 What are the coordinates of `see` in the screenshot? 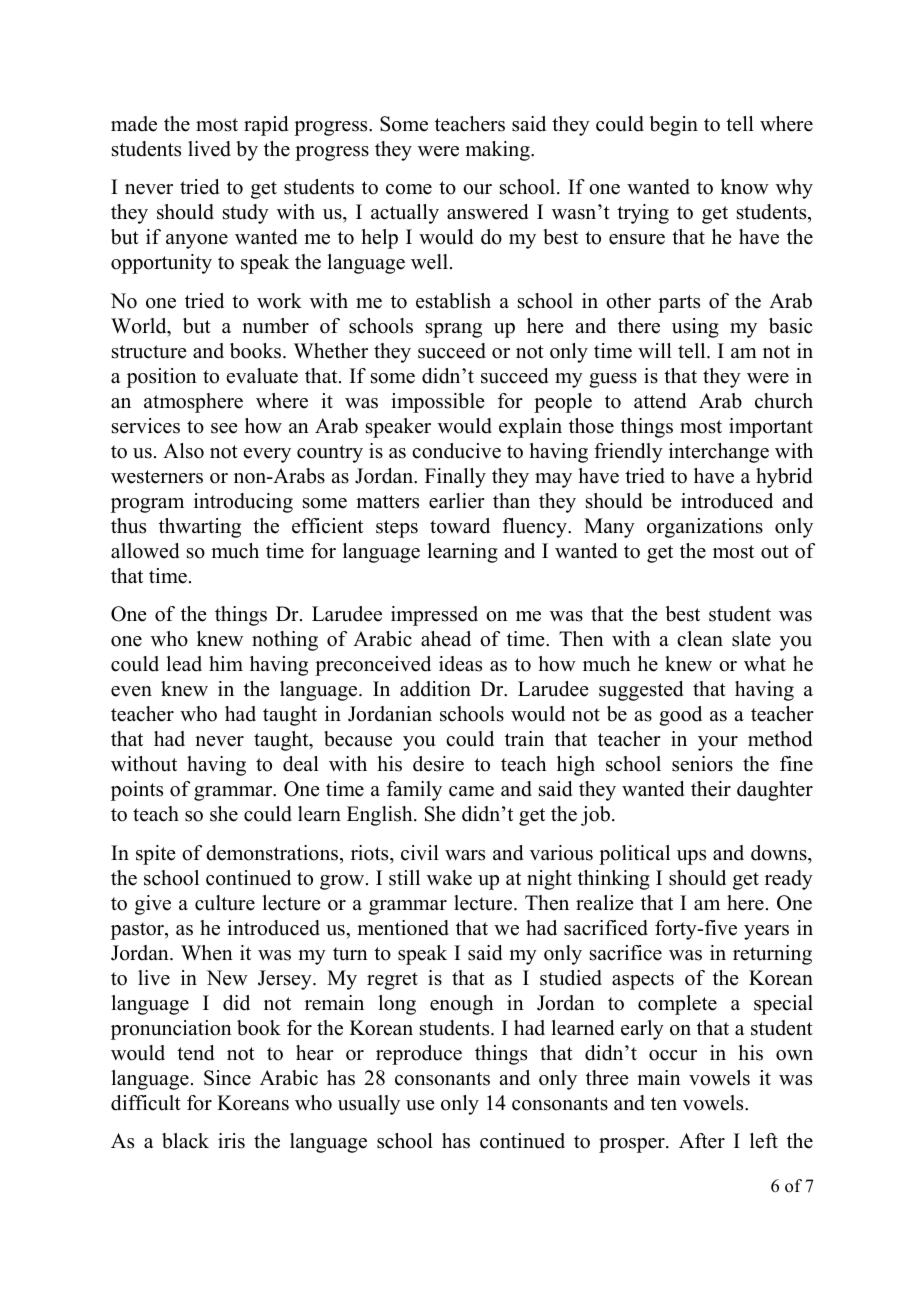 It's located at (224, 428).
